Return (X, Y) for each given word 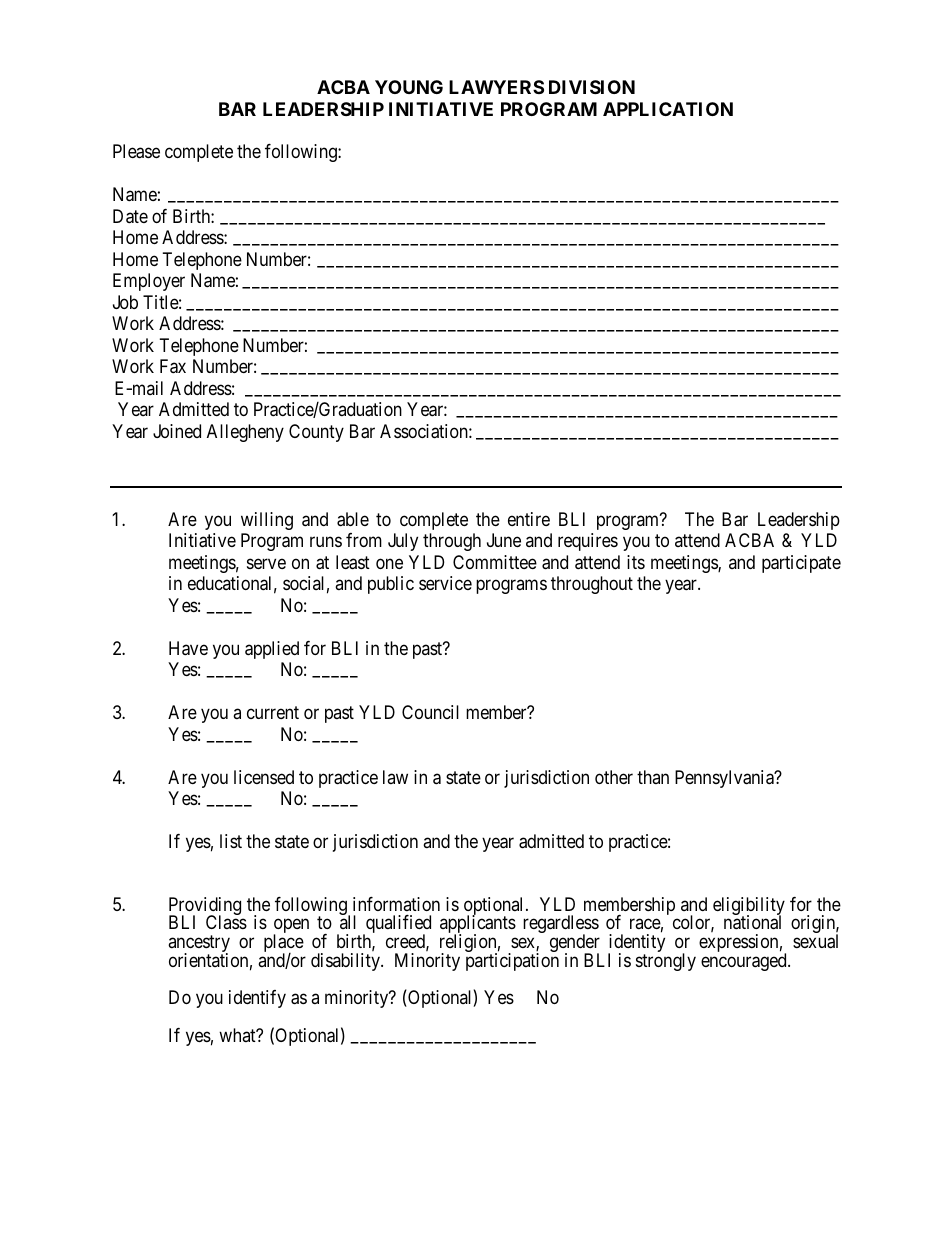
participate (801, 564)
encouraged (745, 962)
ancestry (199, 945)
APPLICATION (668, 109)
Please (136, 151)
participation (512, 962)
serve (266, 563)
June (504, 540)
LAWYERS (496, 87)
